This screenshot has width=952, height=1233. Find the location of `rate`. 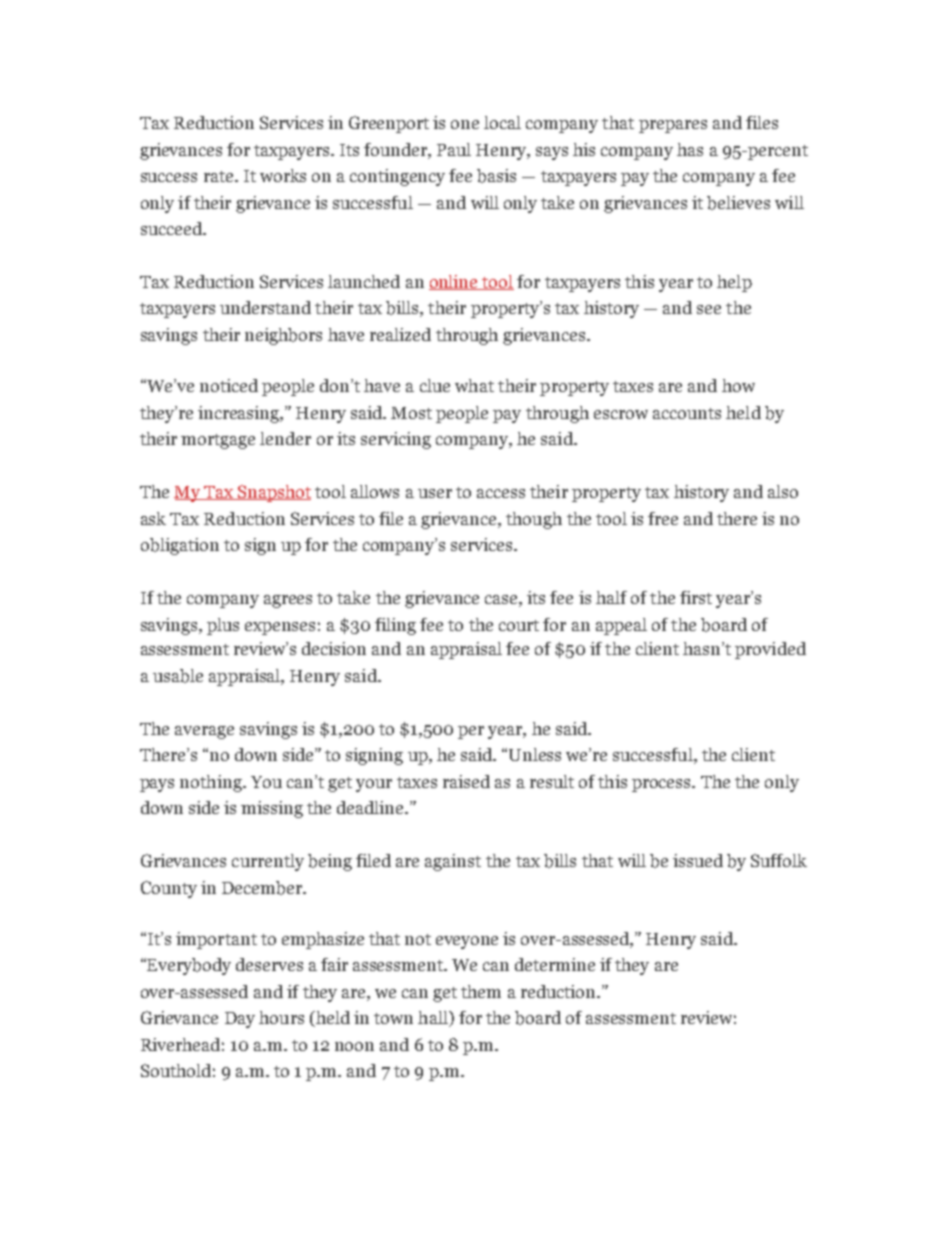

rate is located at coordinates (220, 176).
